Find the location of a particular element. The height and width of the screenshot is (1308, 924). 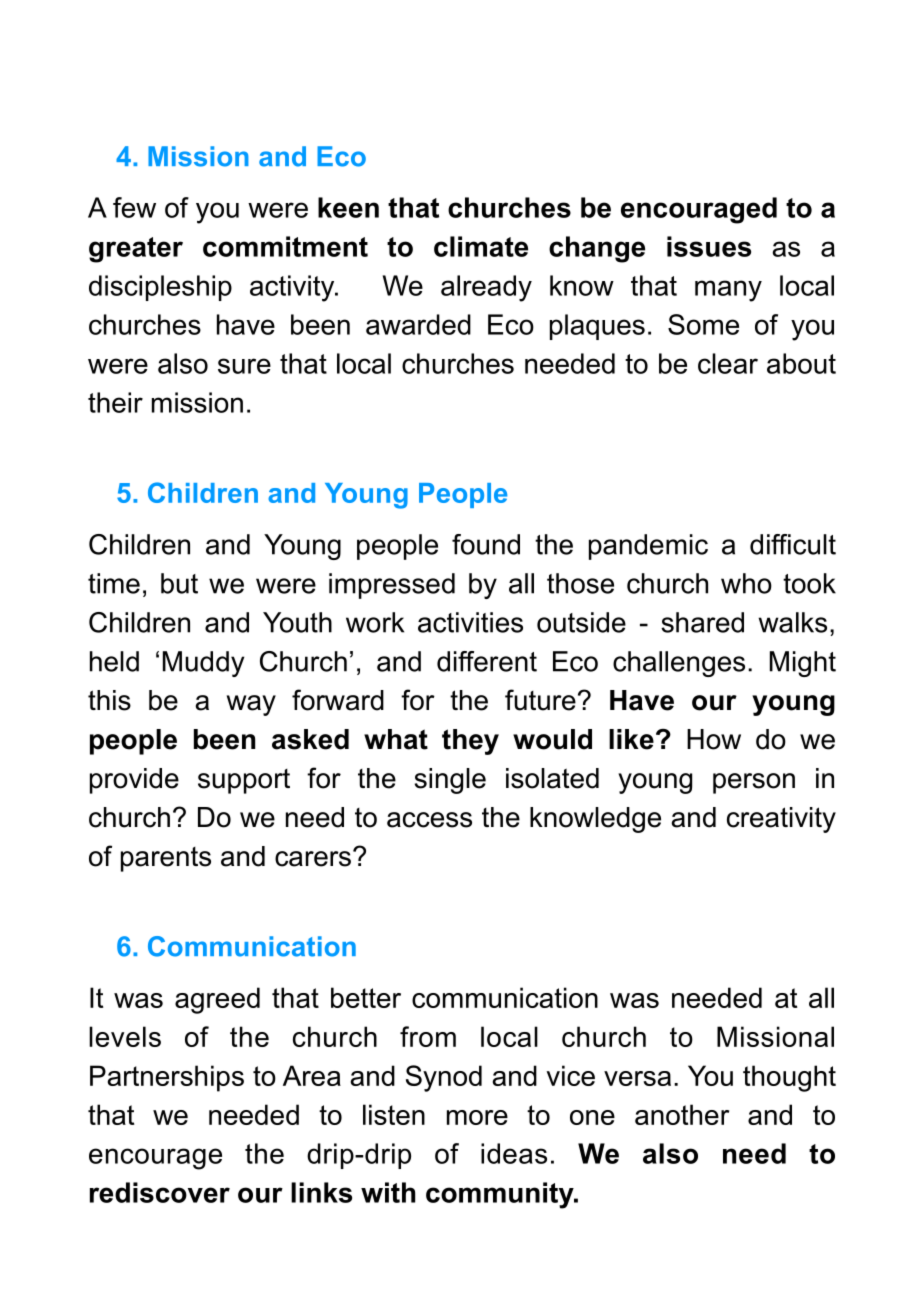

How is located at coordinates (714, 739).
